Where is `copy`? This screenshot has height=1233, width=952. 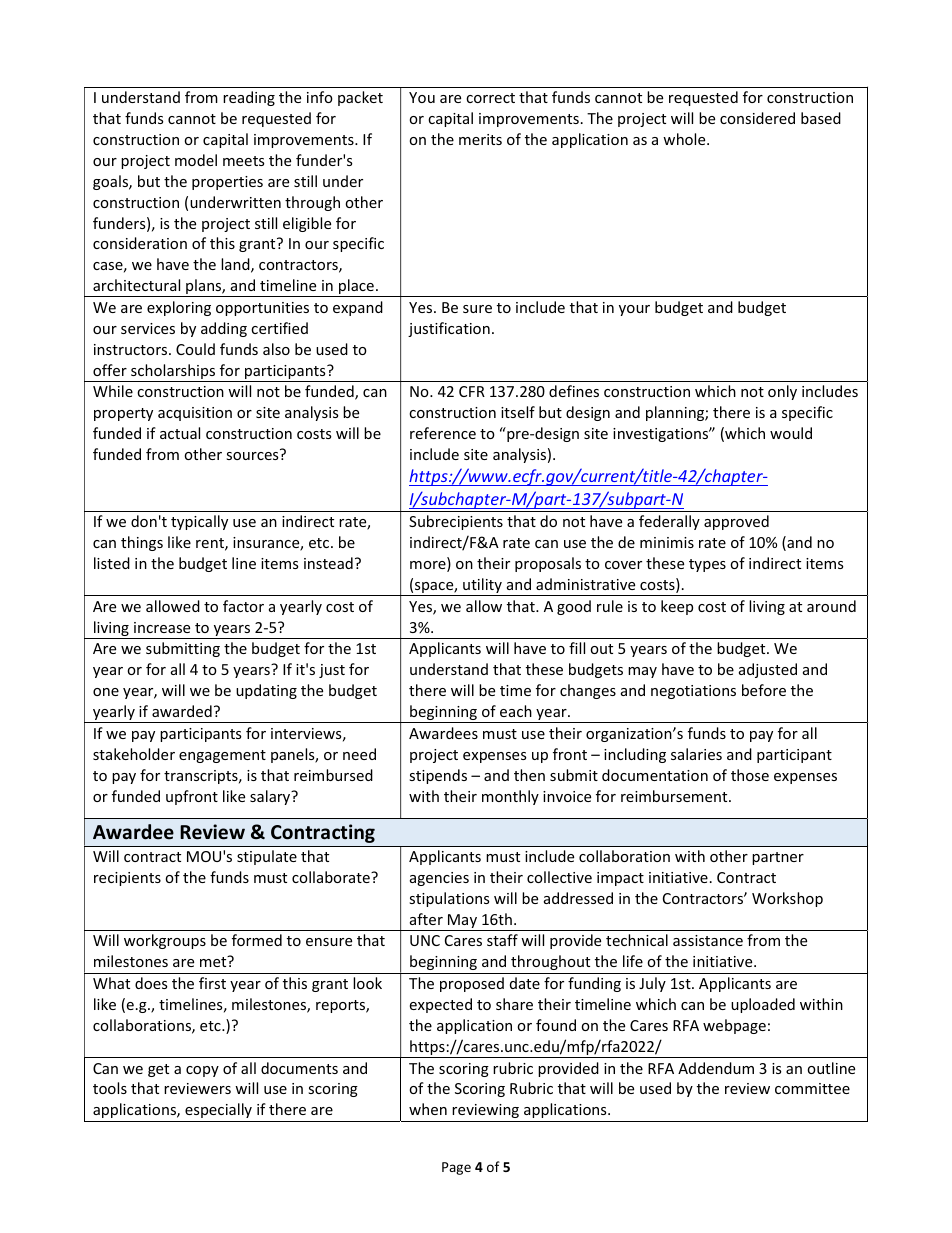
copy is located at coordinates (202, 1071).
